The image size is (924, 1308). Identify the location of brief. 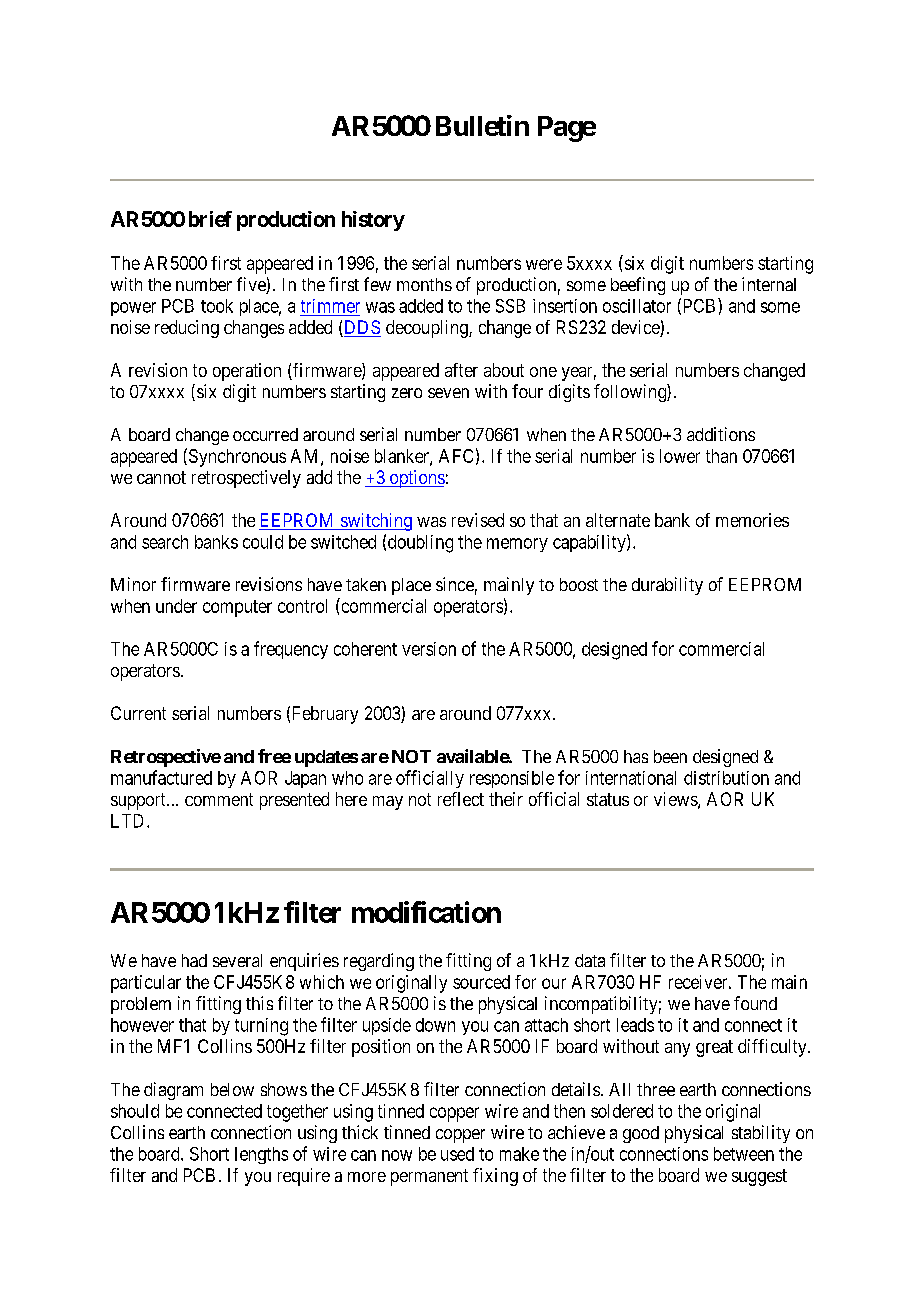
(210, 219).
